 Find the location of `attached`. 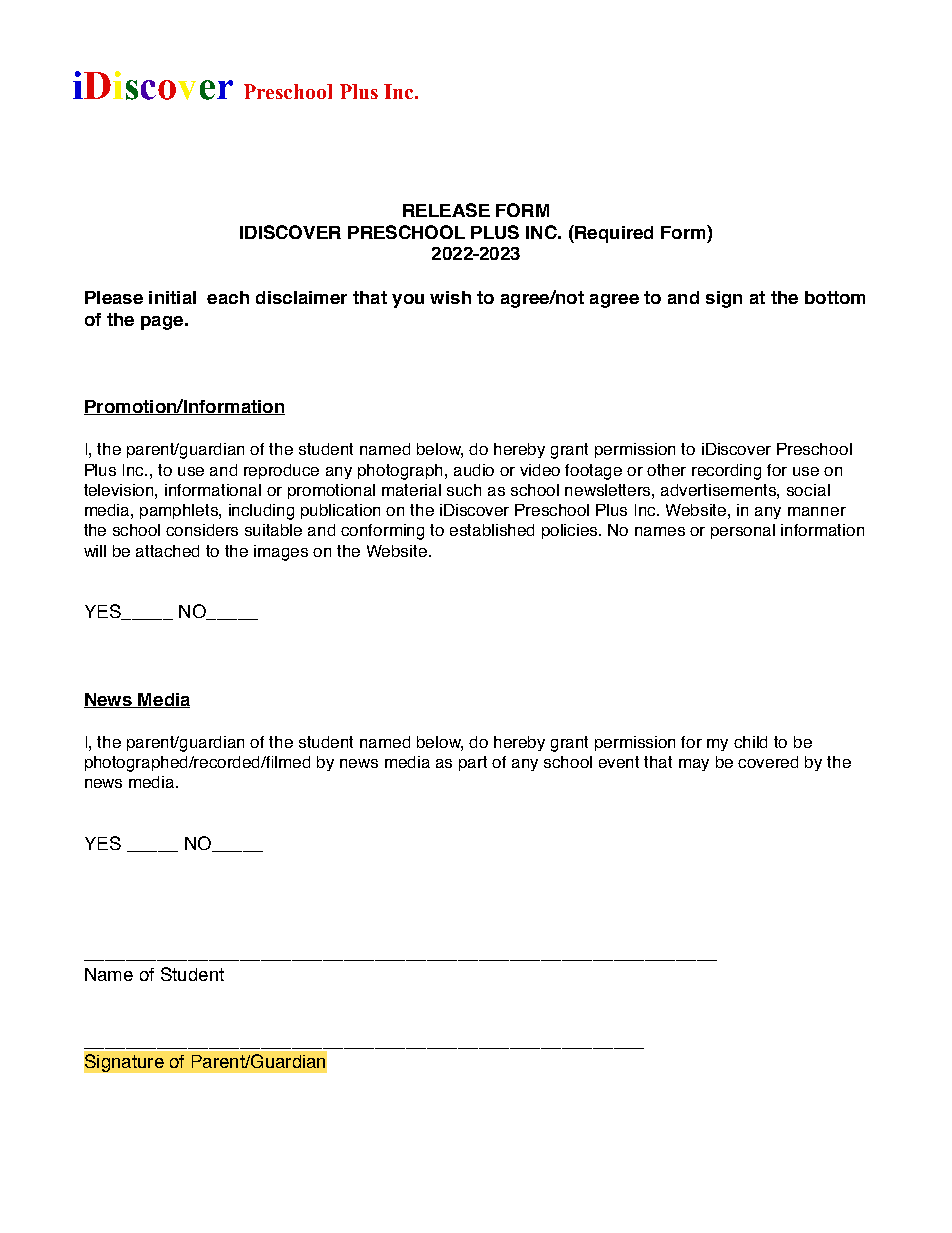

attached is located at coordinates (167, 551).
